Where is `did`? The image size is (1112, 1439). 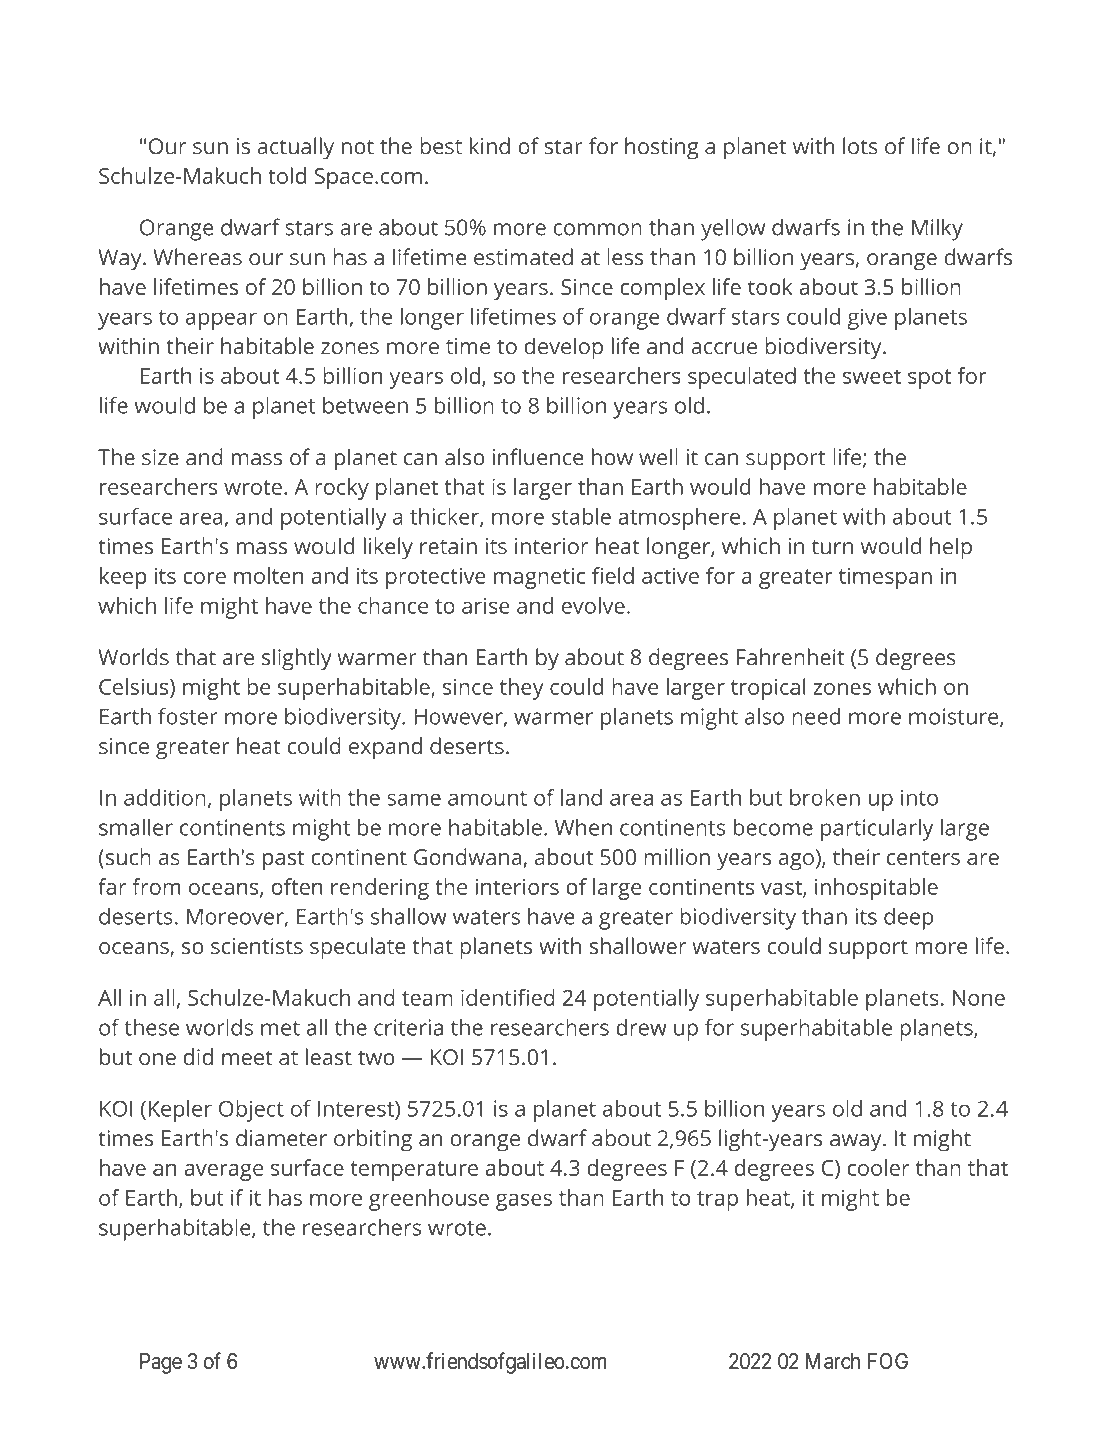 did is located at coordinates (198, 1056).
